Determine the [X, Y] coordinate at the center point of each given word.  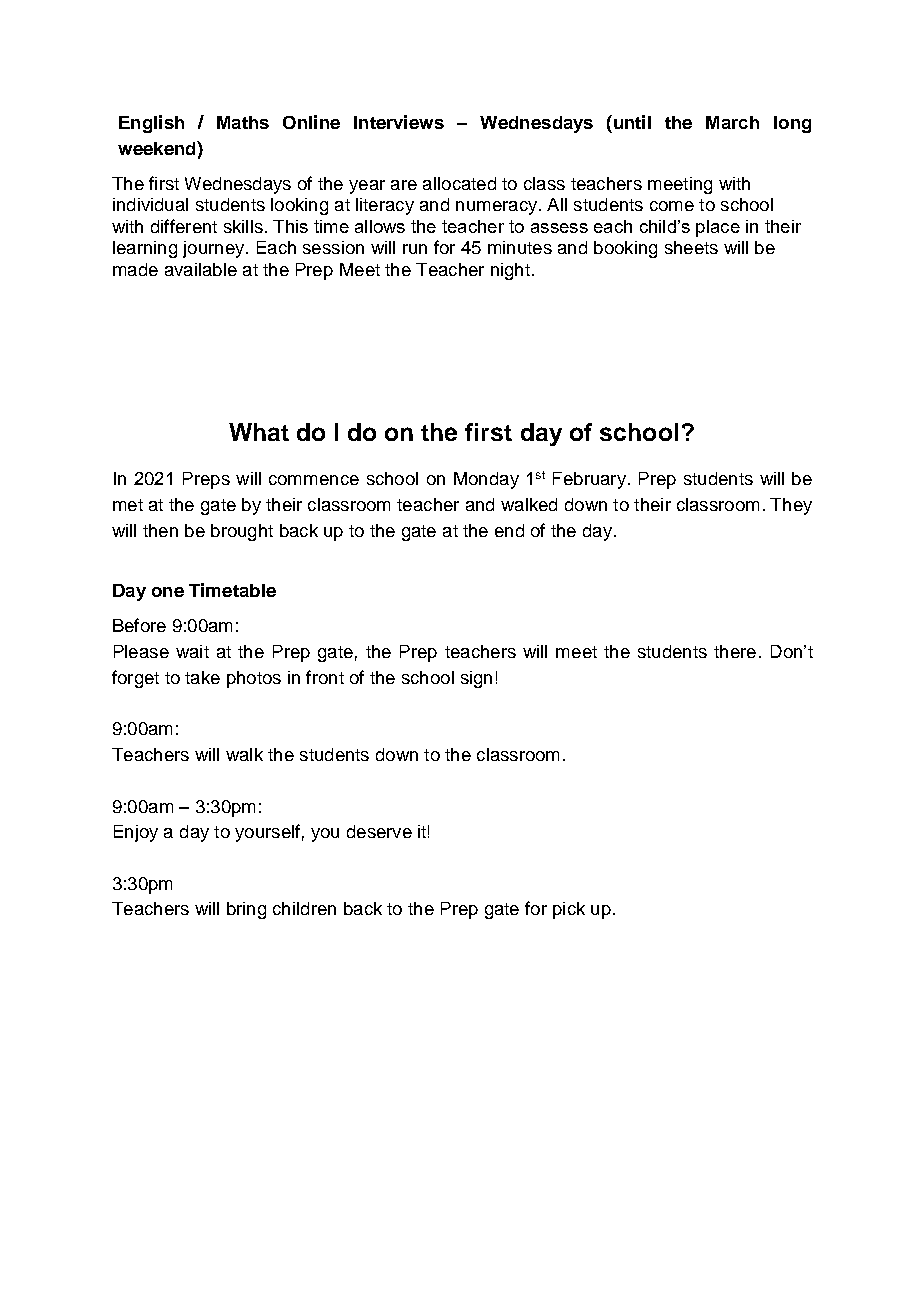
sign [476, 679]
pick [569, 910]
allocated [459, 183]
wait [192, 651]
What [259, 432]
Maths [243, 122]
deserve [379, 831]
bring [246, 910]
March [732, 122]
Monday [486, 480]
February [589, 480]
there [735, 651]
